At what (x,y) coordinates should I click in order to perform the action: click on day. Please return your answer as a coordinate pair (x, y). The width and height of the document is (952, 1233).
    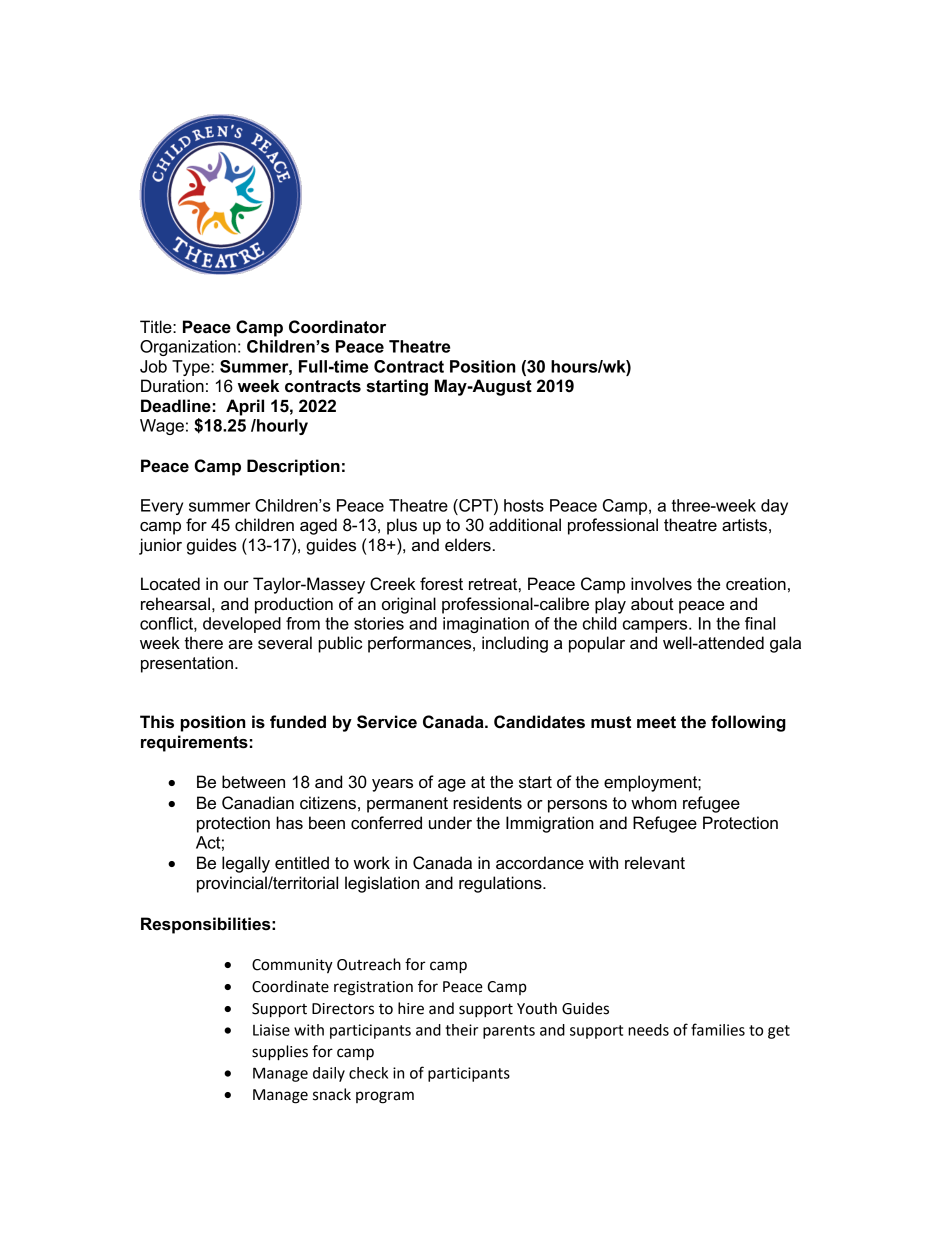
    Looking at the image, I should click on (774, 507).
